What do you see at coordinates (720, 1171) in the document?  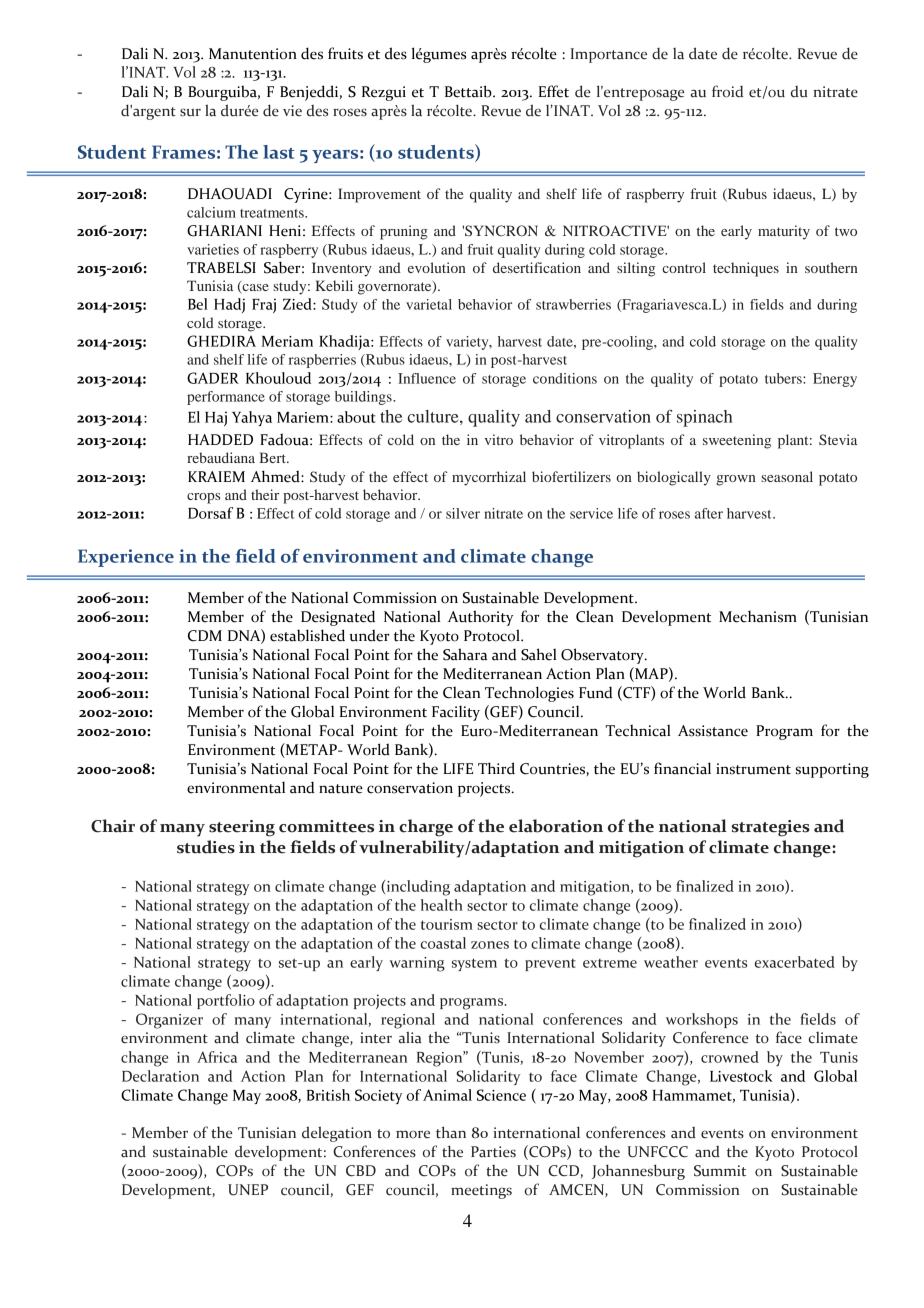 I see `Summit` at bounding box center [720, 1171].
